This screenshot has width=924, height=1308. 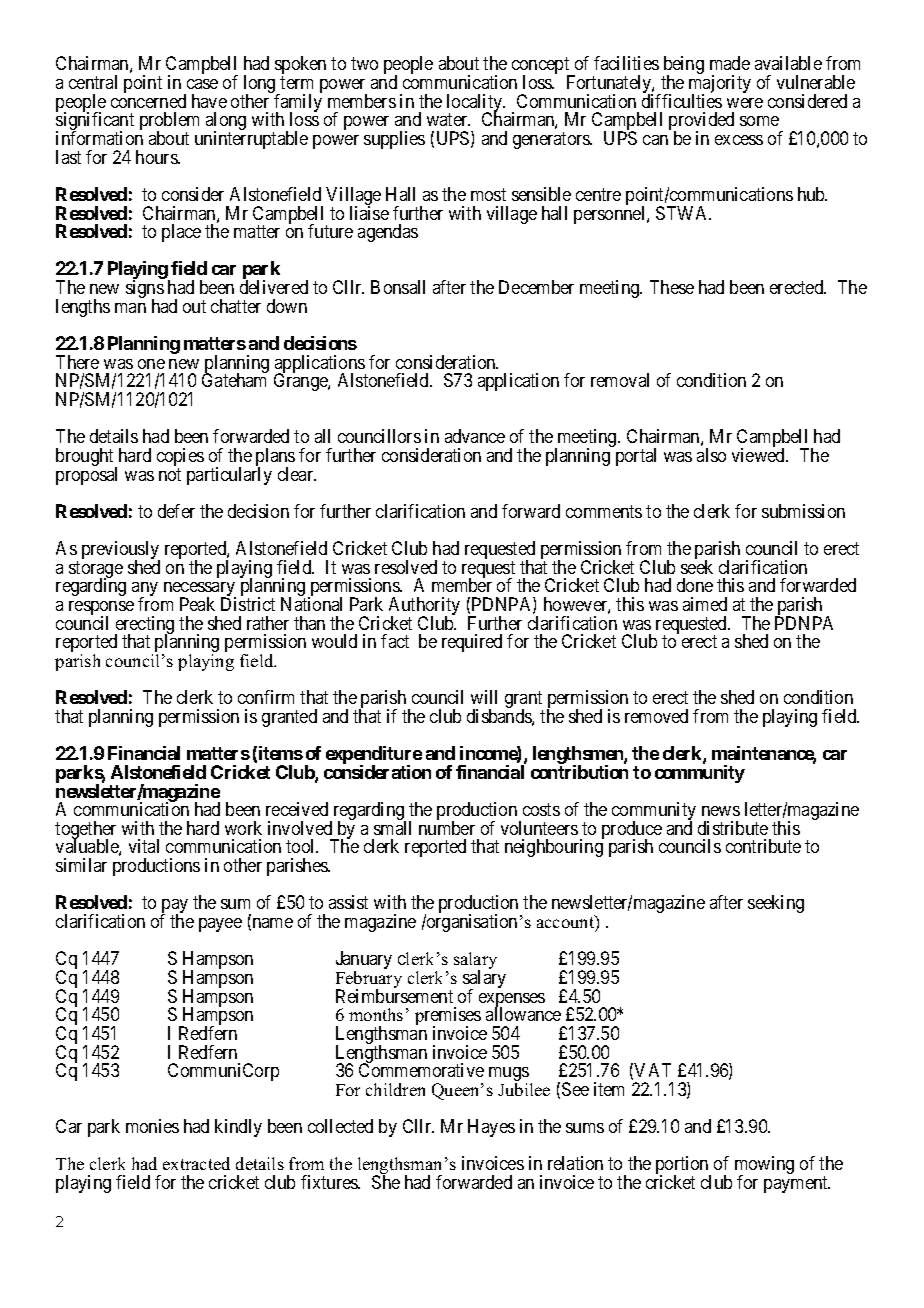 What do you see at coordinates (720, 85) in the screenshot?
I see `majority` at bounding box center [720, 85].
